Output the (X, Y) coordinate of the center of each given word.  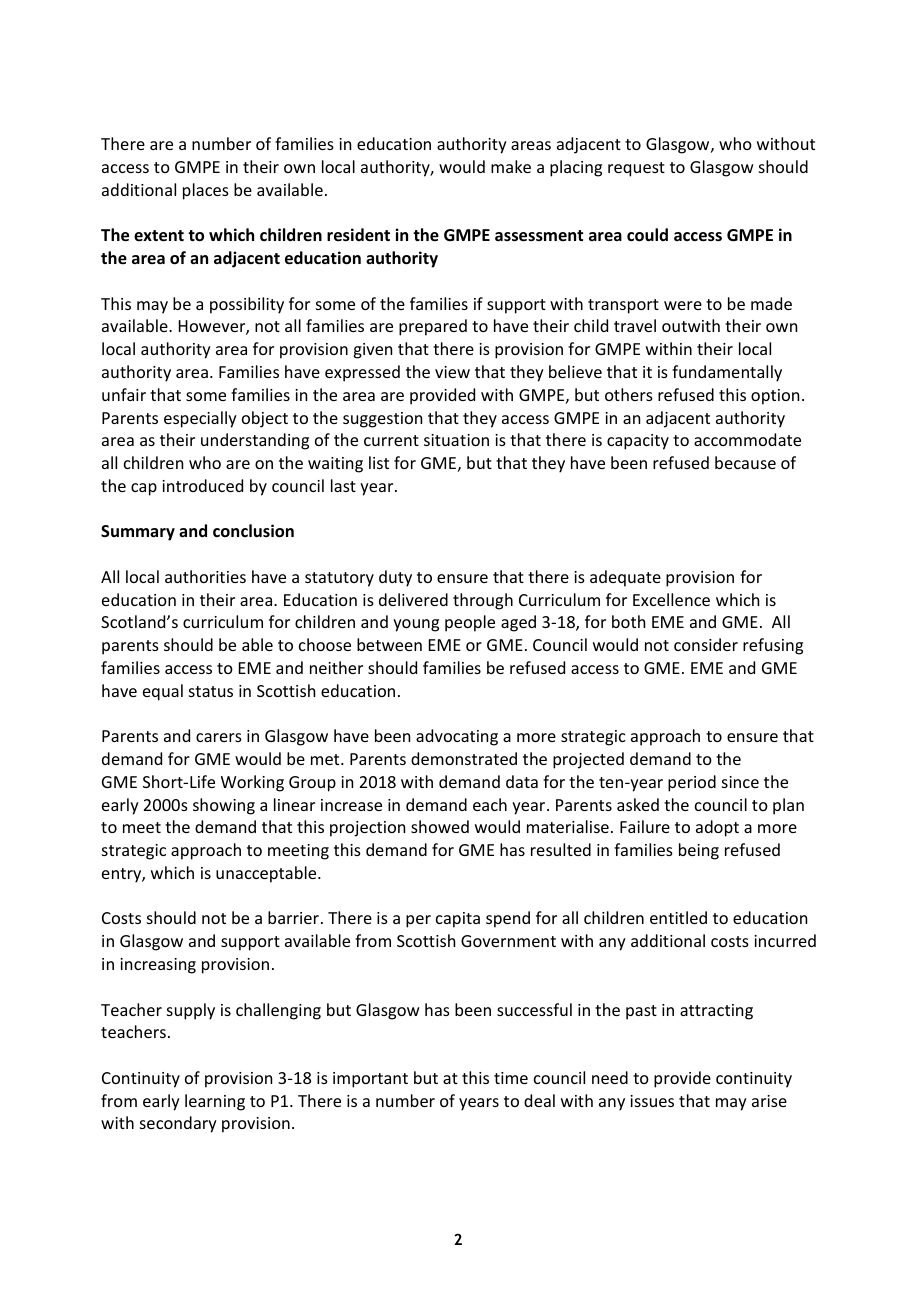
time (511, 1078)
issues (652, 1101)
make (511, 166)
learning (215, 1102)
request (636, 169)
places (206, 191)
